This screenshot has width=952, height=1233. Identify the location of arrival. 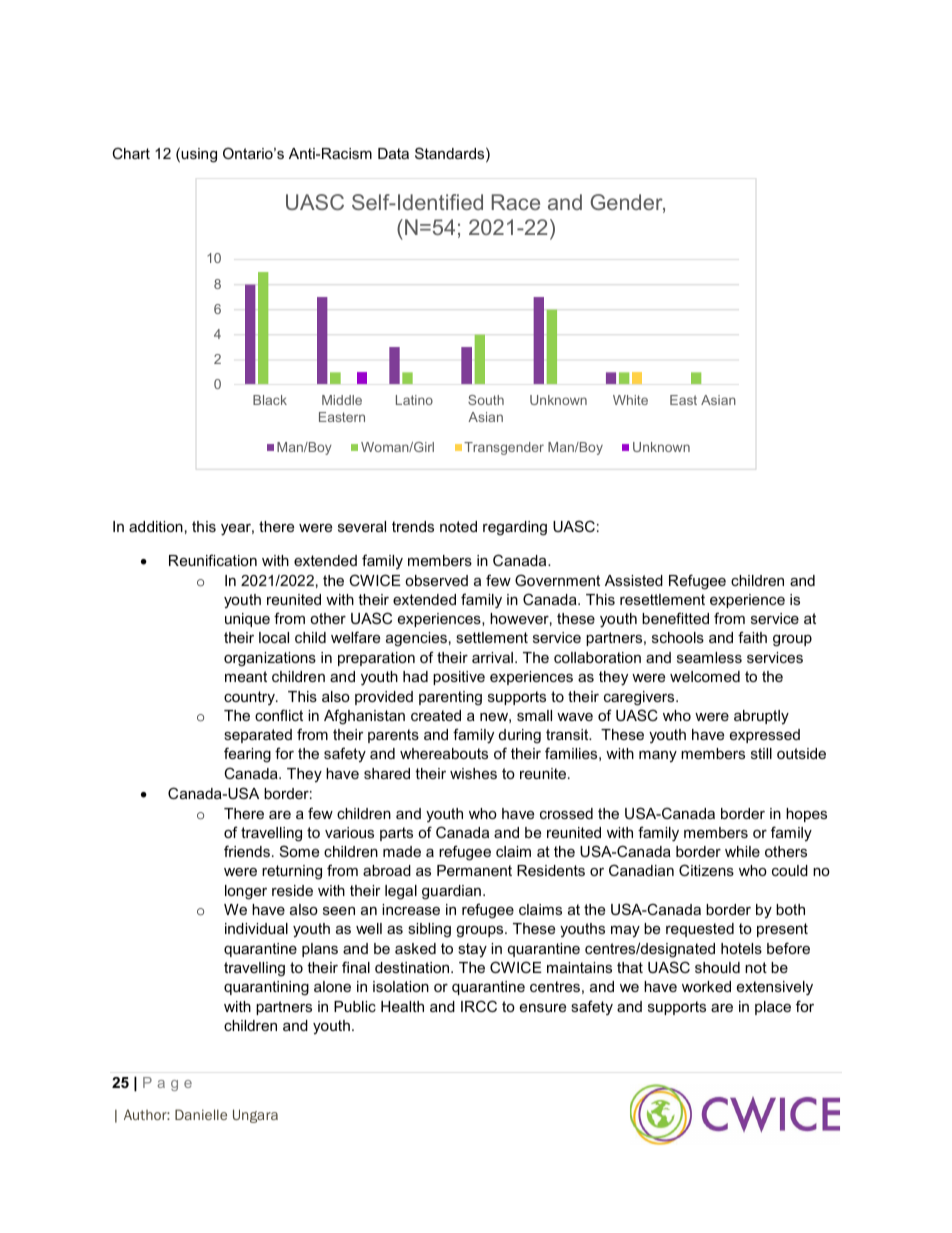
(492, 657).
